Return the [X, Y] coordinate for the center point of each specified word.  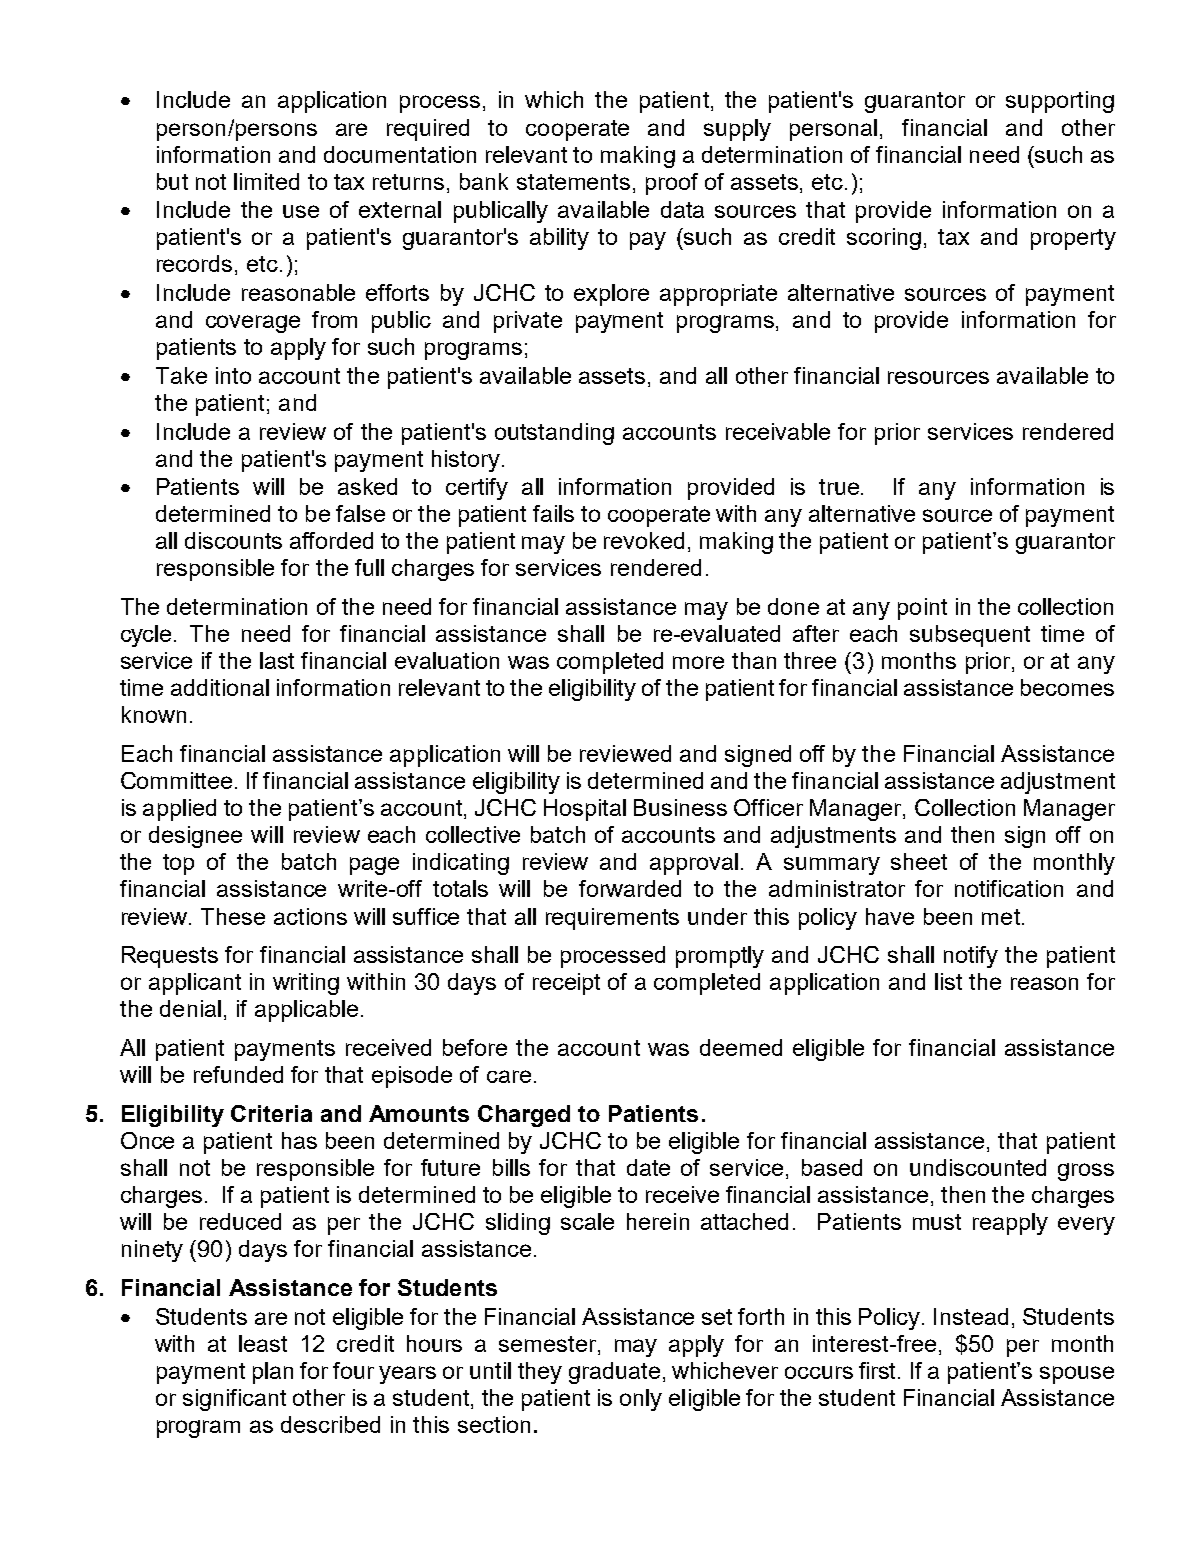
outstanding [554, 434]
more [698, 662]
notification [1009, 888]
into [233, 375]
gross [1086, 1172]
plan [273, 1373]
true [840, 487]
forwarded [630, 888]
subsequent [970, 636]
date [648, 1167]
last [277, 660]
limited [266, 181]
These [233, 916]
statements [573, 182]
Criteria [271, 1113]
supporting [1060, 102]
